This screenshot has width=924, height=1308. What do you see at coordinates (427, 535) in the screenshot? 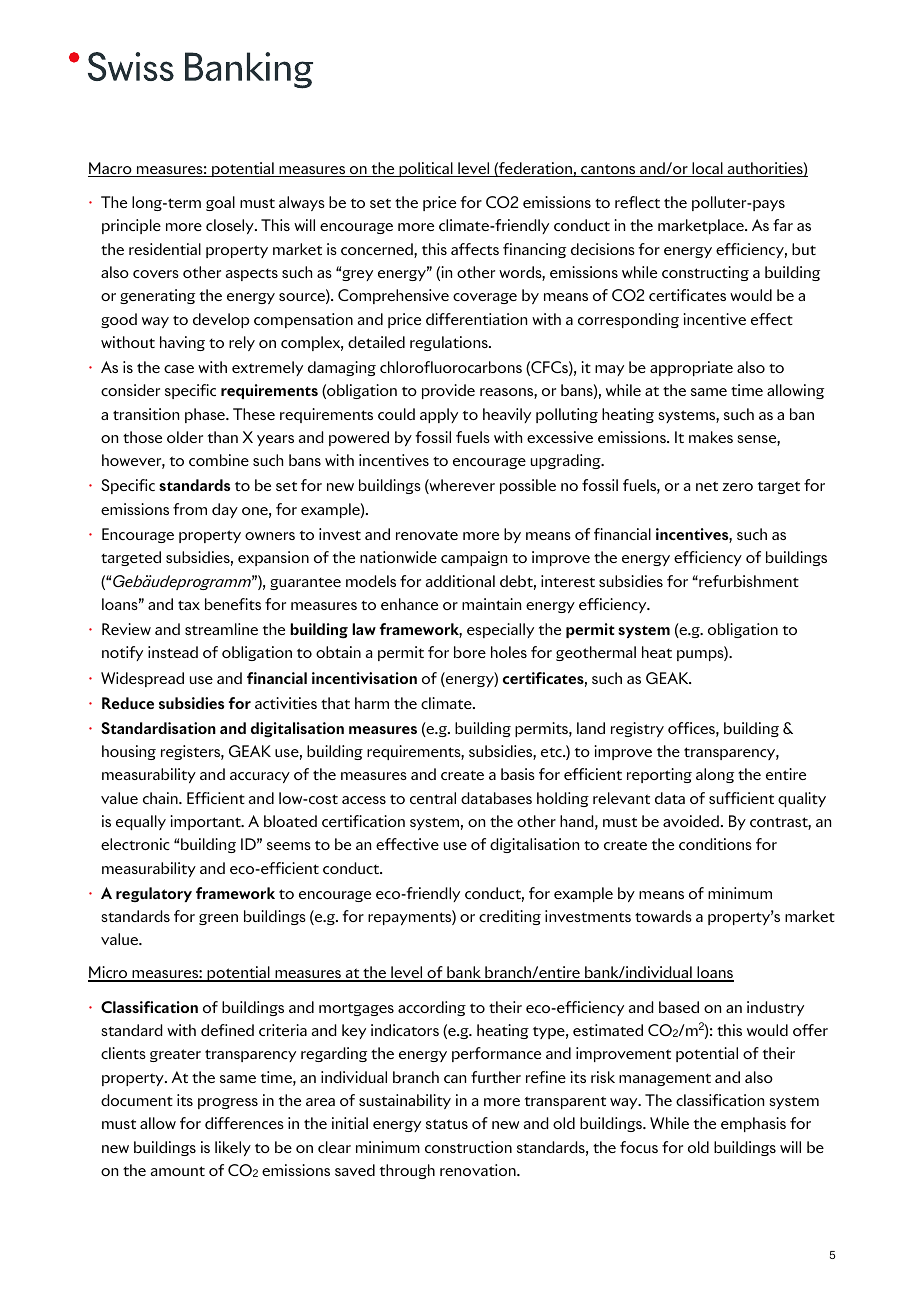
I see `renovate` at bounding box center [427, 535].
